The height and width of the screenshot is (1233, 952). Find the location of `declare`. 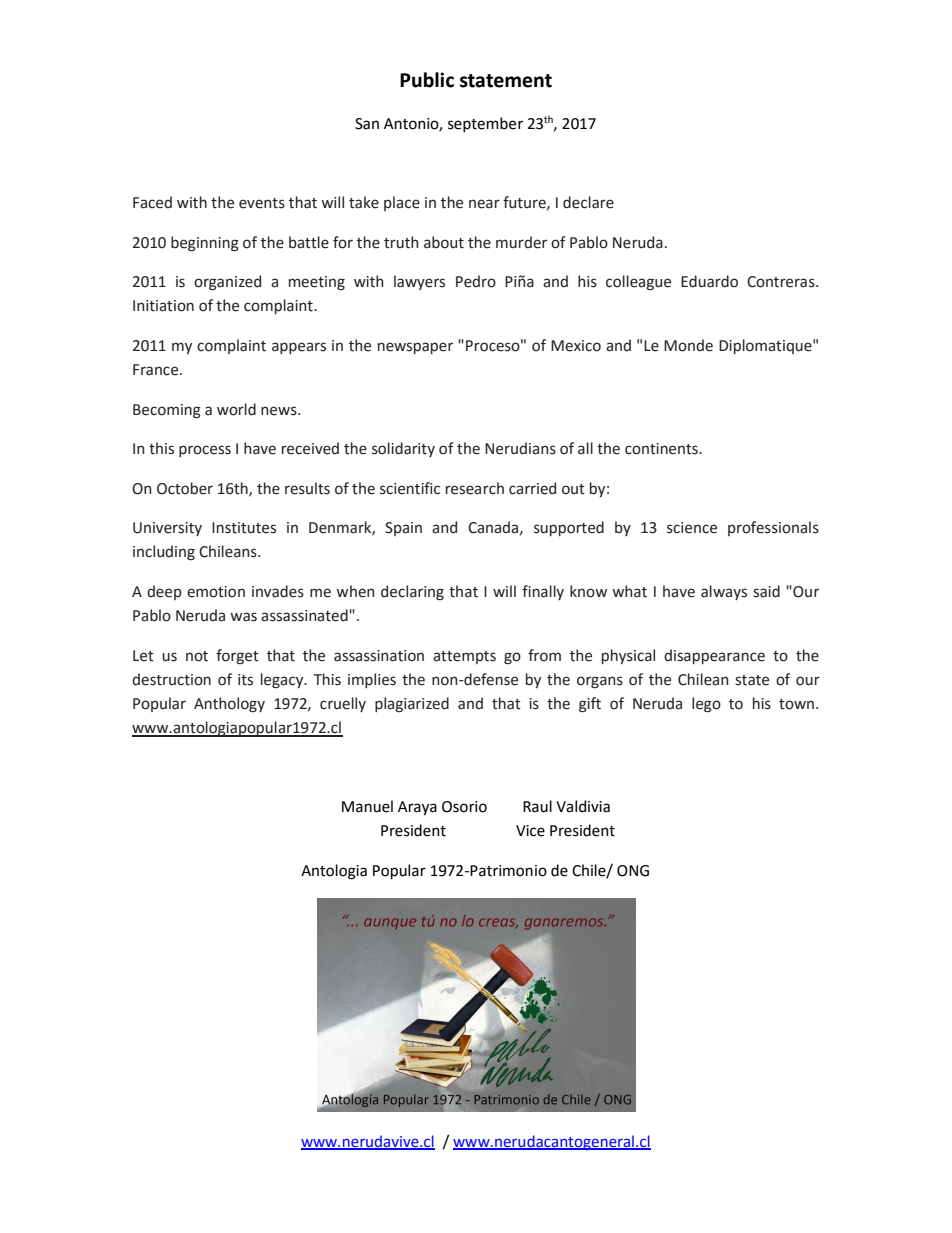

declare is located at coordinates (588, 202).
